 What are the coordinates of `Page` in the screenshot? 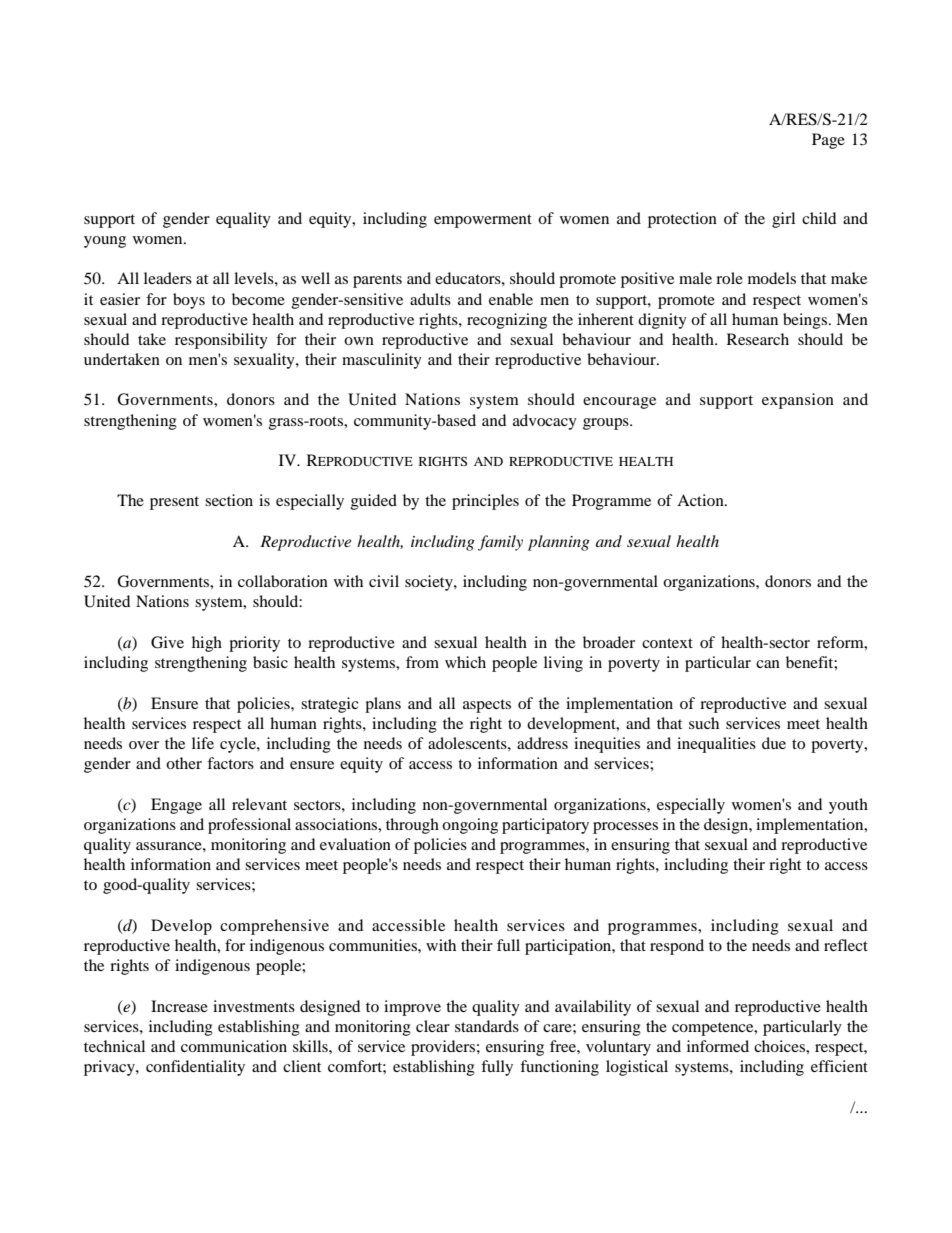 It's located at (828, 141).
